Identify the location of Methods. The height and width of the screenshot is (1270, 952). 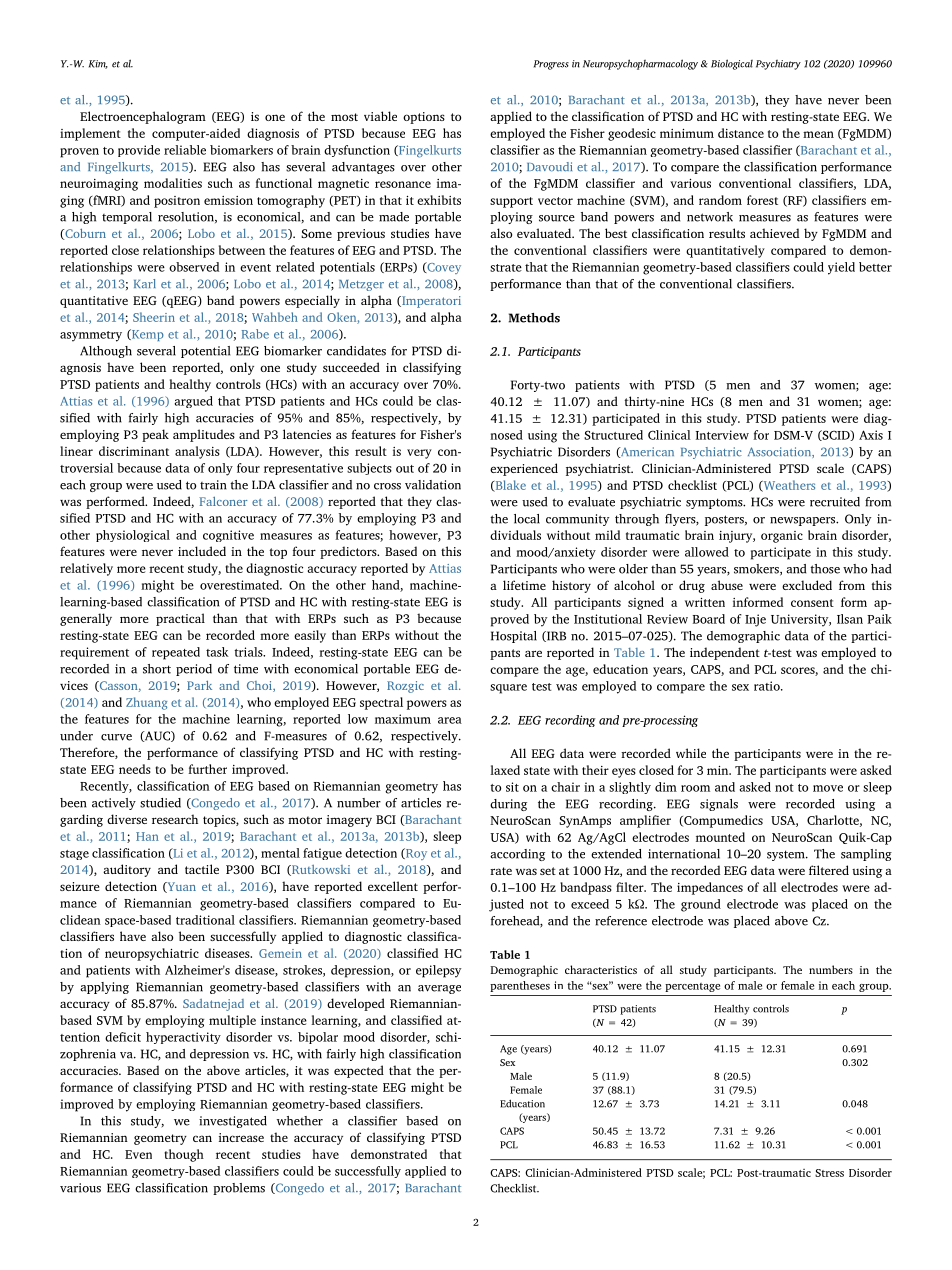
(534, 318).
